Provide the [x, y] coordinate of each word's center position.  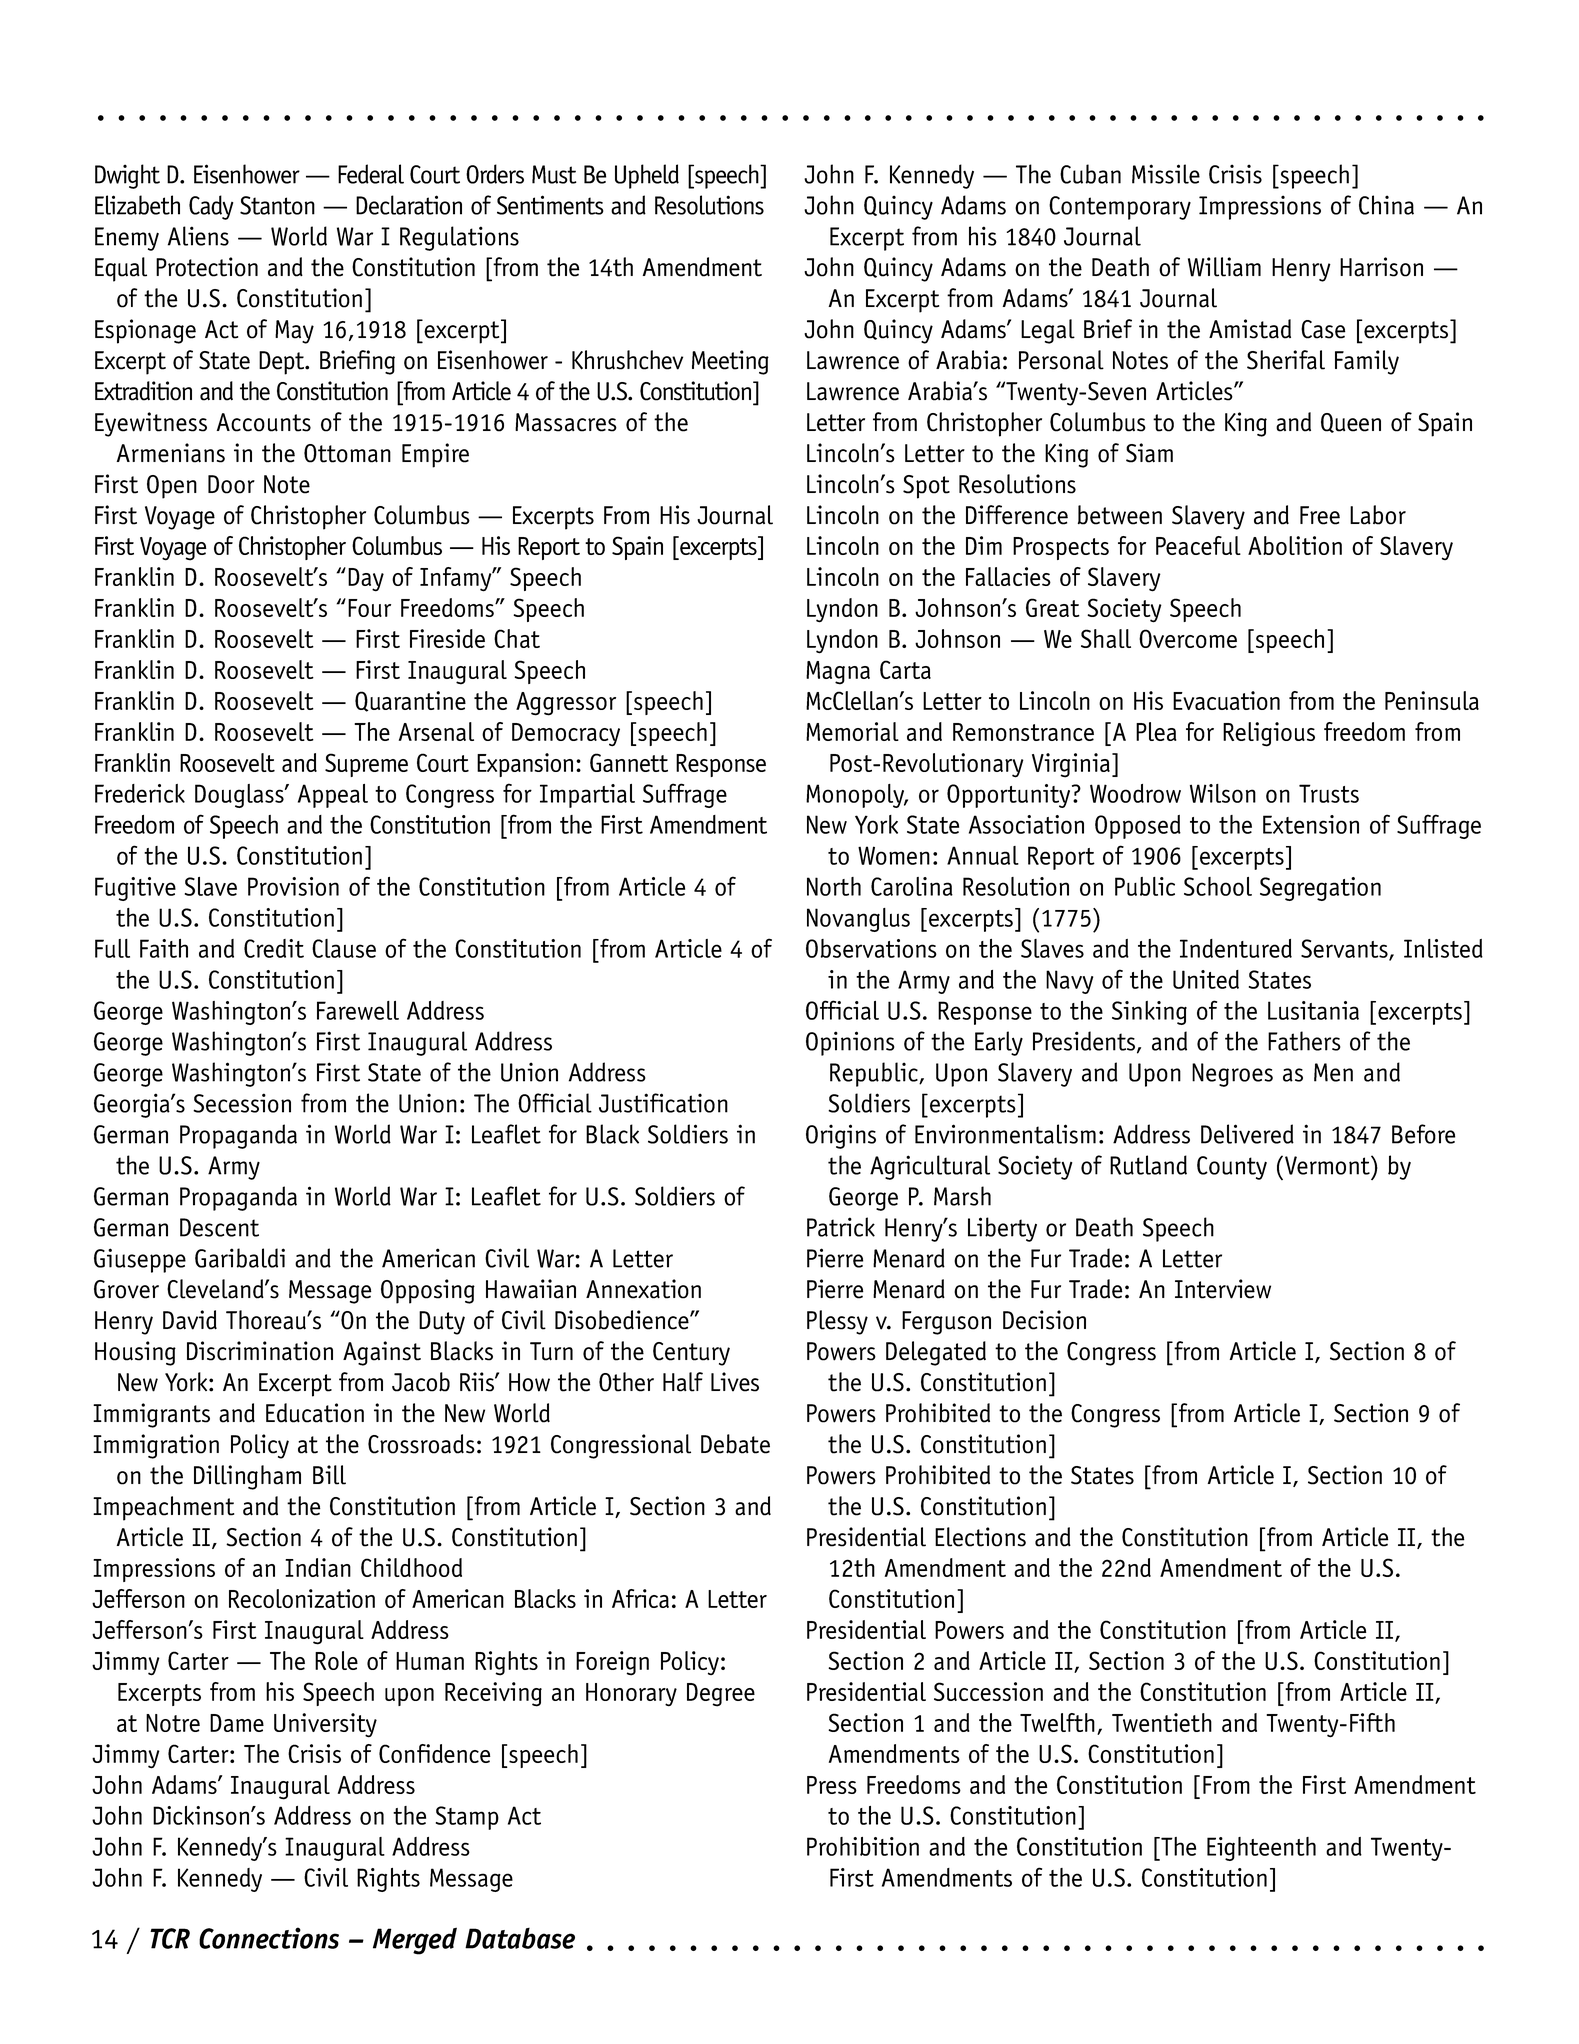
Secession [242, 1103]
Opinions [850, 1043]
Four [369, 608]
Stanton [277, 205]
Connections [269, 1938]
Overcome [1188, 638]
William [1224, 267]
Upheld [647, 176]
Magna [838, 673]
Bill [329, 1475]
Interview [1223, 1289]
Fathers [1304, 1041]
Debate [735, 1444]
